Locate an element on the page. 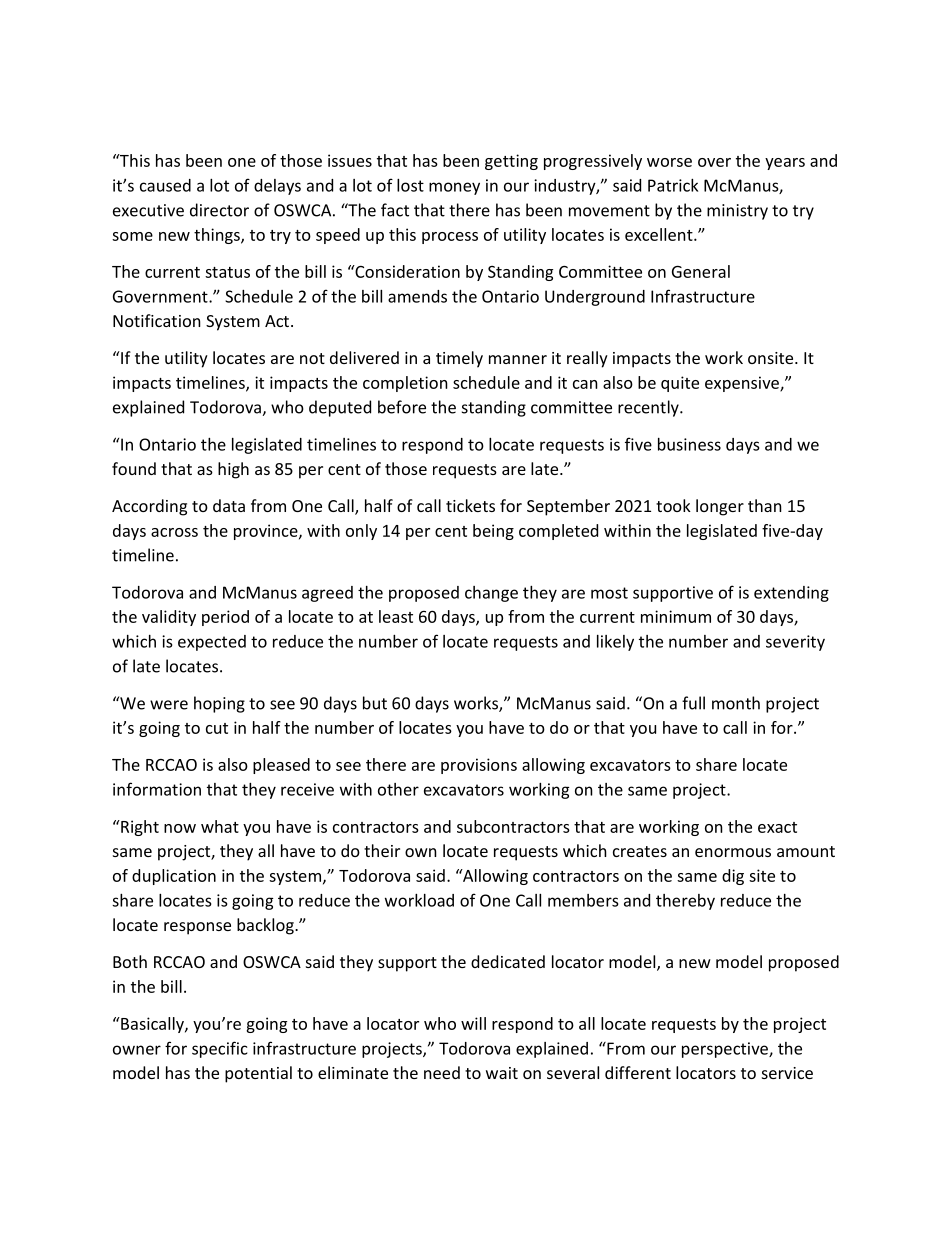 The image size is (952, 1233). will is located at coordinates (473, 1023).
